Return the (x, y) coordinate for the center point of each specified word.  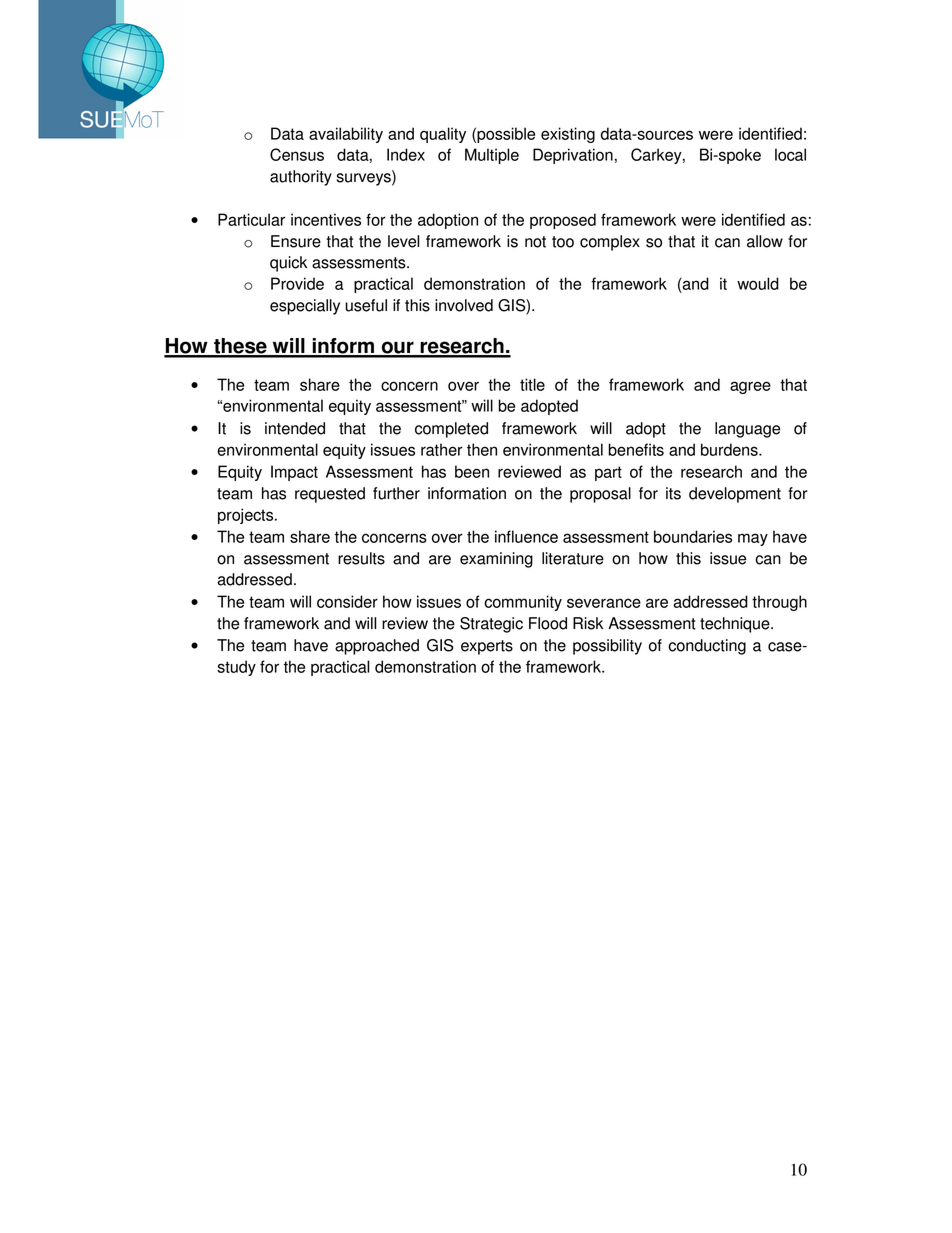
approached (377, 647)
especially (305, 307)
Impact (294, 473)
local (790, 154)
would (758, 283)
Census (297, 154)
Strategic (491, 625)
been (472, 471)
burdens (730, 449)
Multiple (492, 156)
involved (464, 305)
